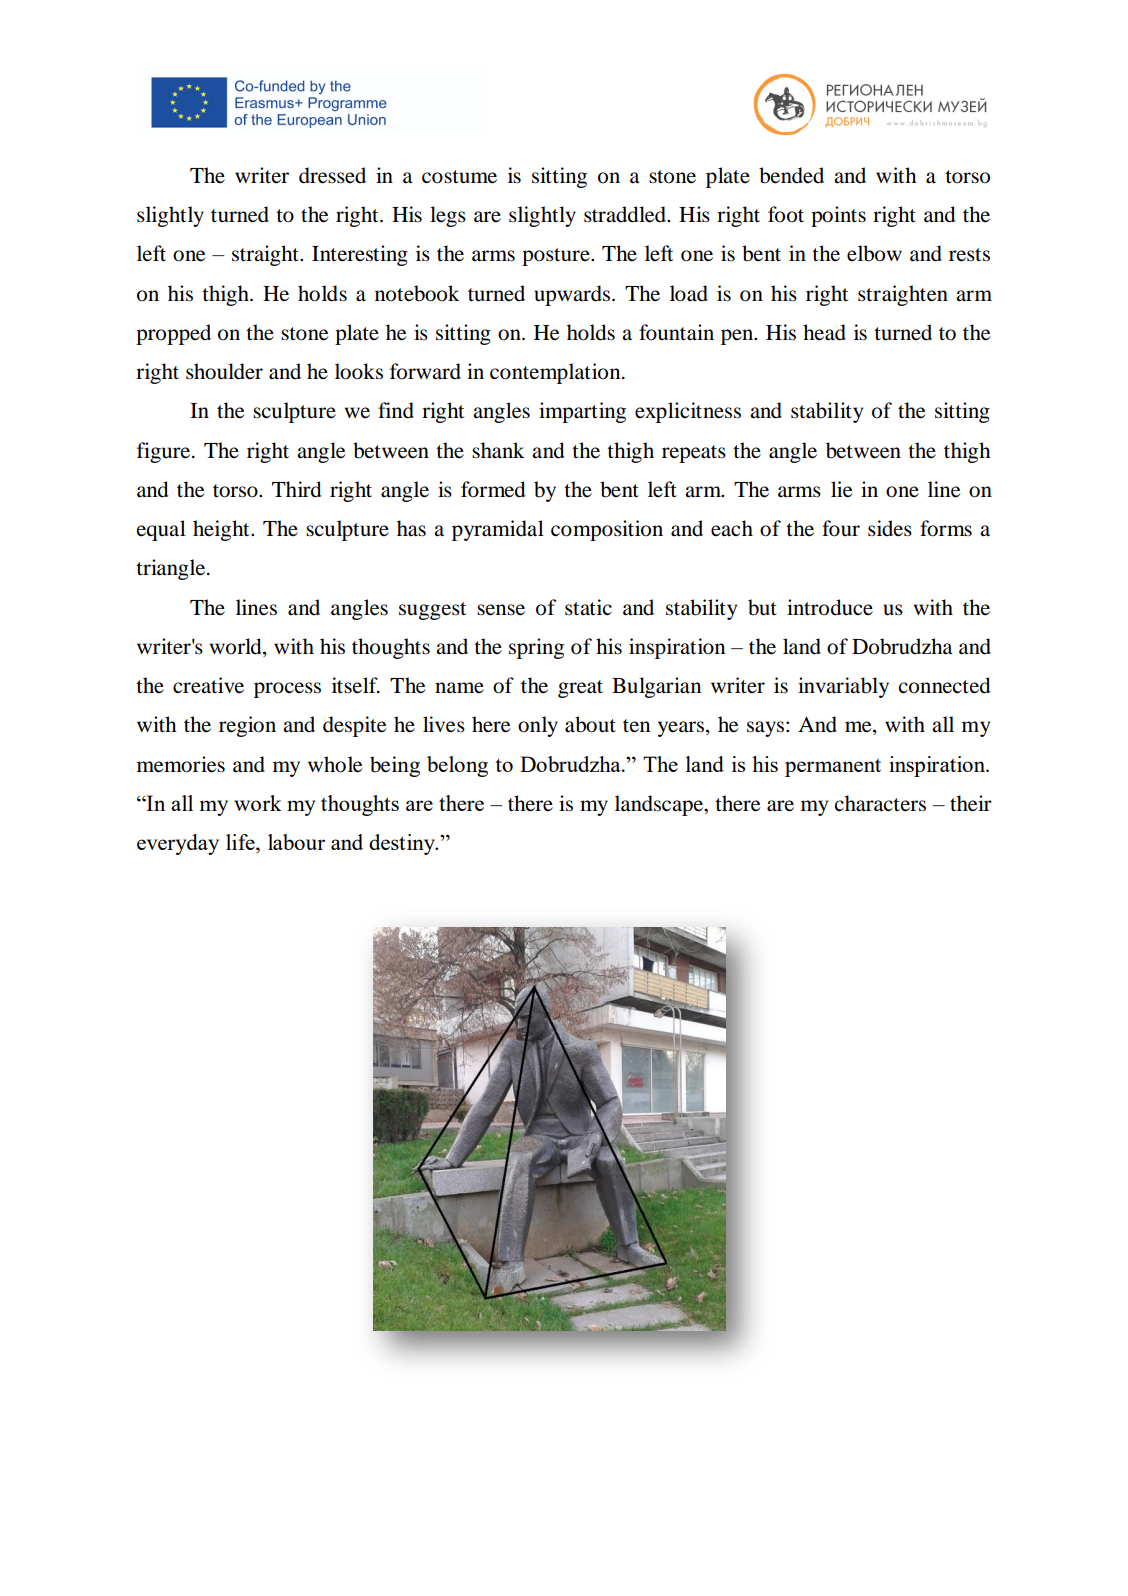 The height and width of the screenshot is (1596, 1128). Describe the element at coordinates (607, 530) in the screenshot. I see `composition` at that location.
